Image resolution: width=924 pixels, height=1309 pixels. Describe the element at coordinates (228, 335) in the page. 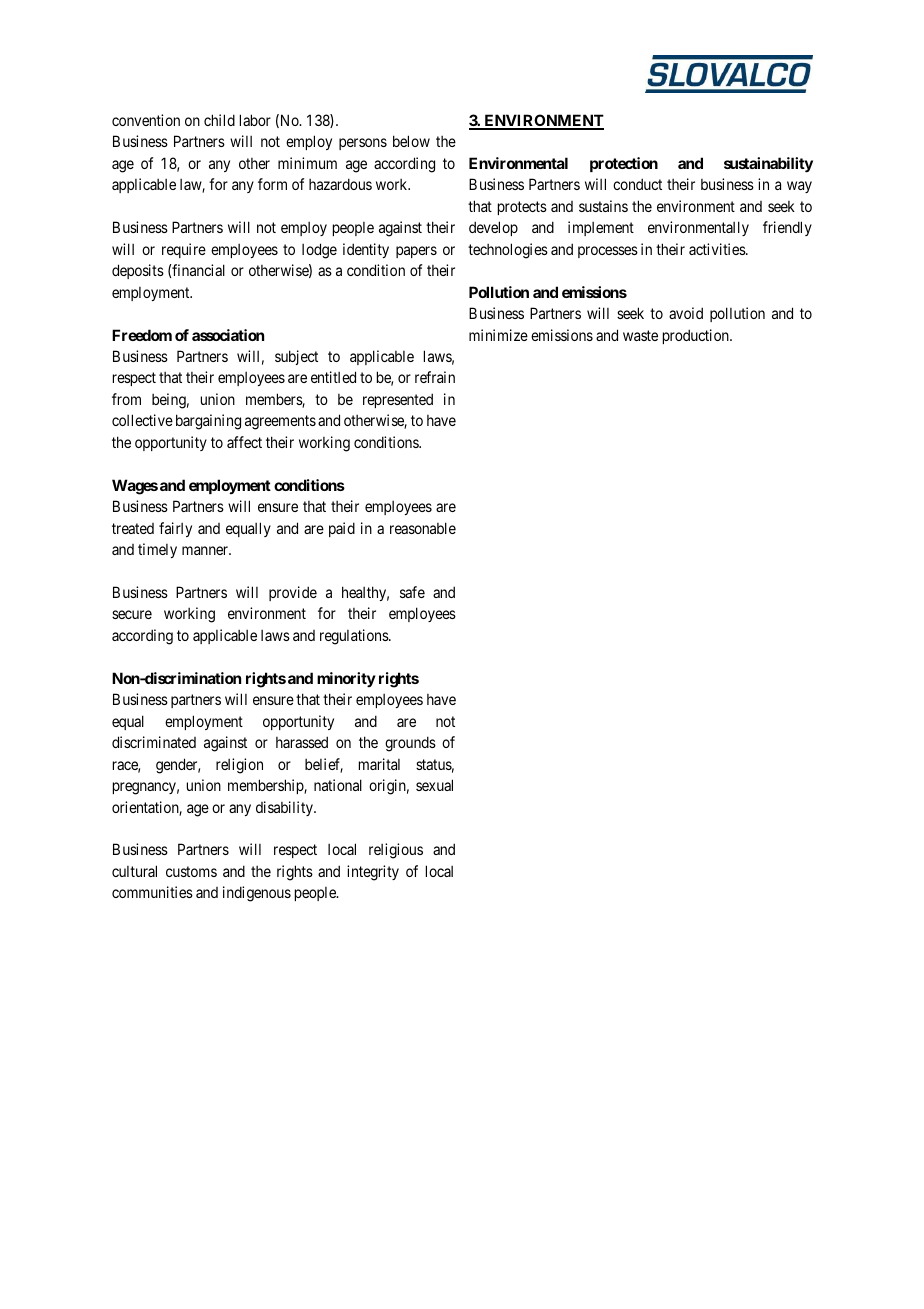

I see `association` at that location.
